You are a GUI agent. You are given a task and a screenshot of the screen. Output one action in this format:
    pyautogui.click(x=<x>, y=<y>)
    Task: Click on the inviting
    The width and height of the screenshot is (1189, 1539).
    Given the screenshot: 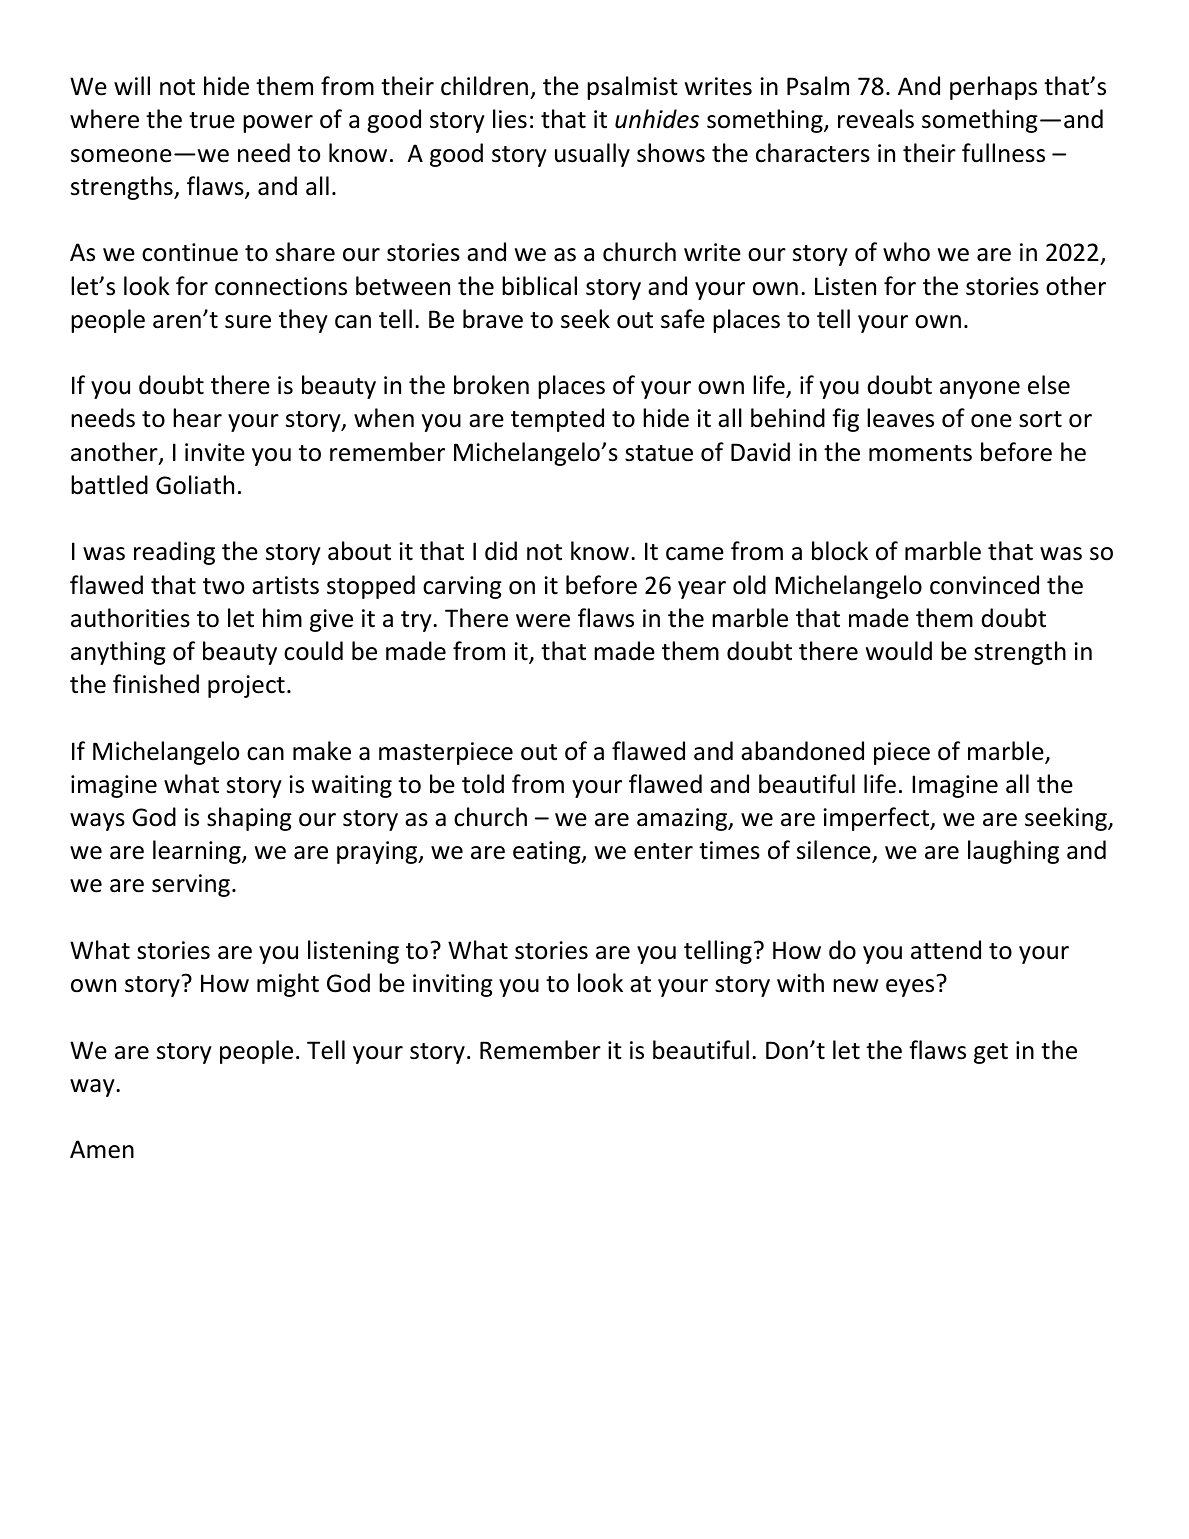 What is the action you would take?
    pyautogui.click(x=453, y=985)
